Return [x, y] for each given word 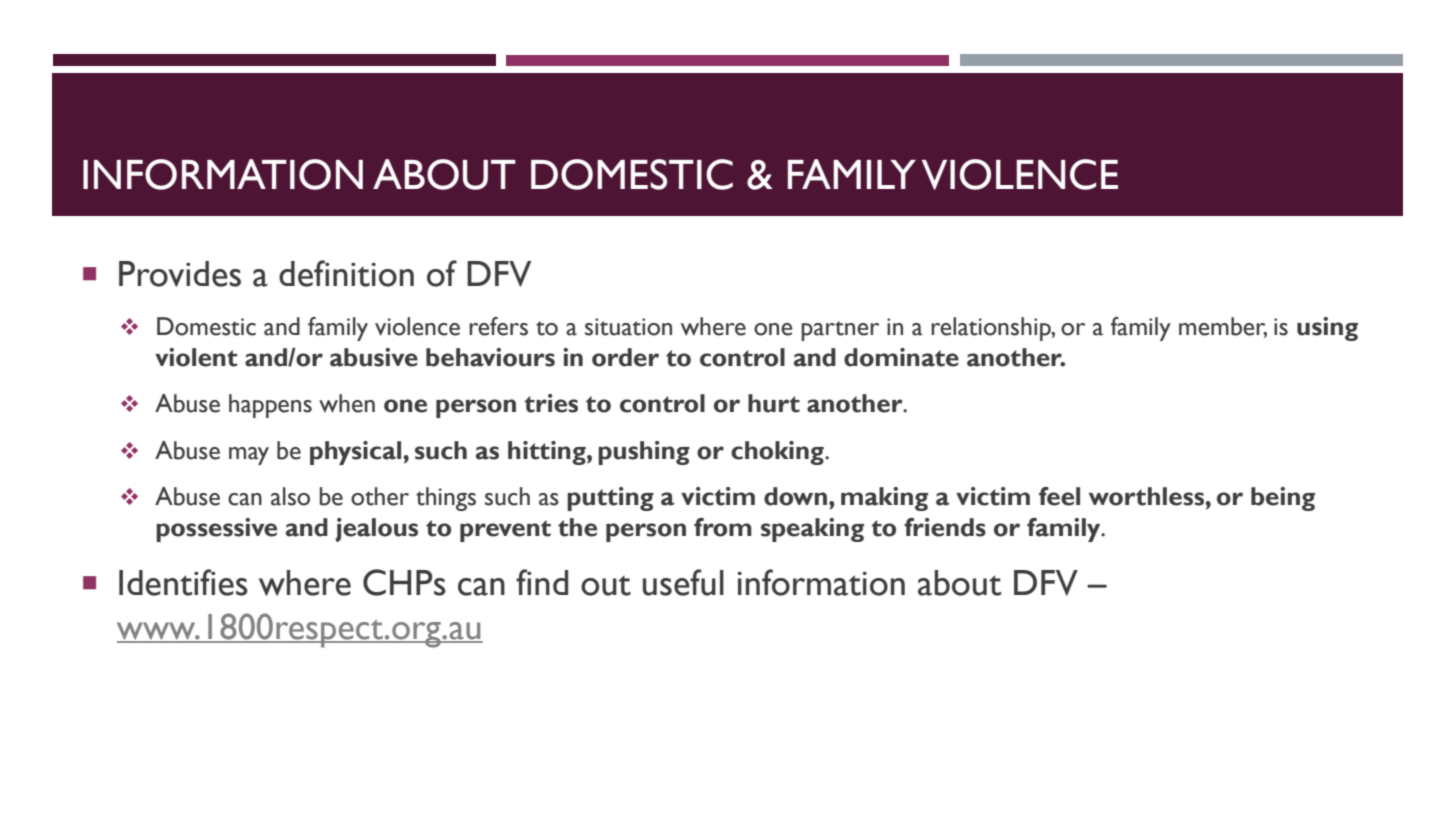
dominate [901, 357]
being [1283, 499]
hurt [774, 403]
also [290, 496]
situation [628, 327]
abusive [374, 357]
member [1223, 327]
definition [346, 273]
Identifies [183, 582]
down [795, 496]
